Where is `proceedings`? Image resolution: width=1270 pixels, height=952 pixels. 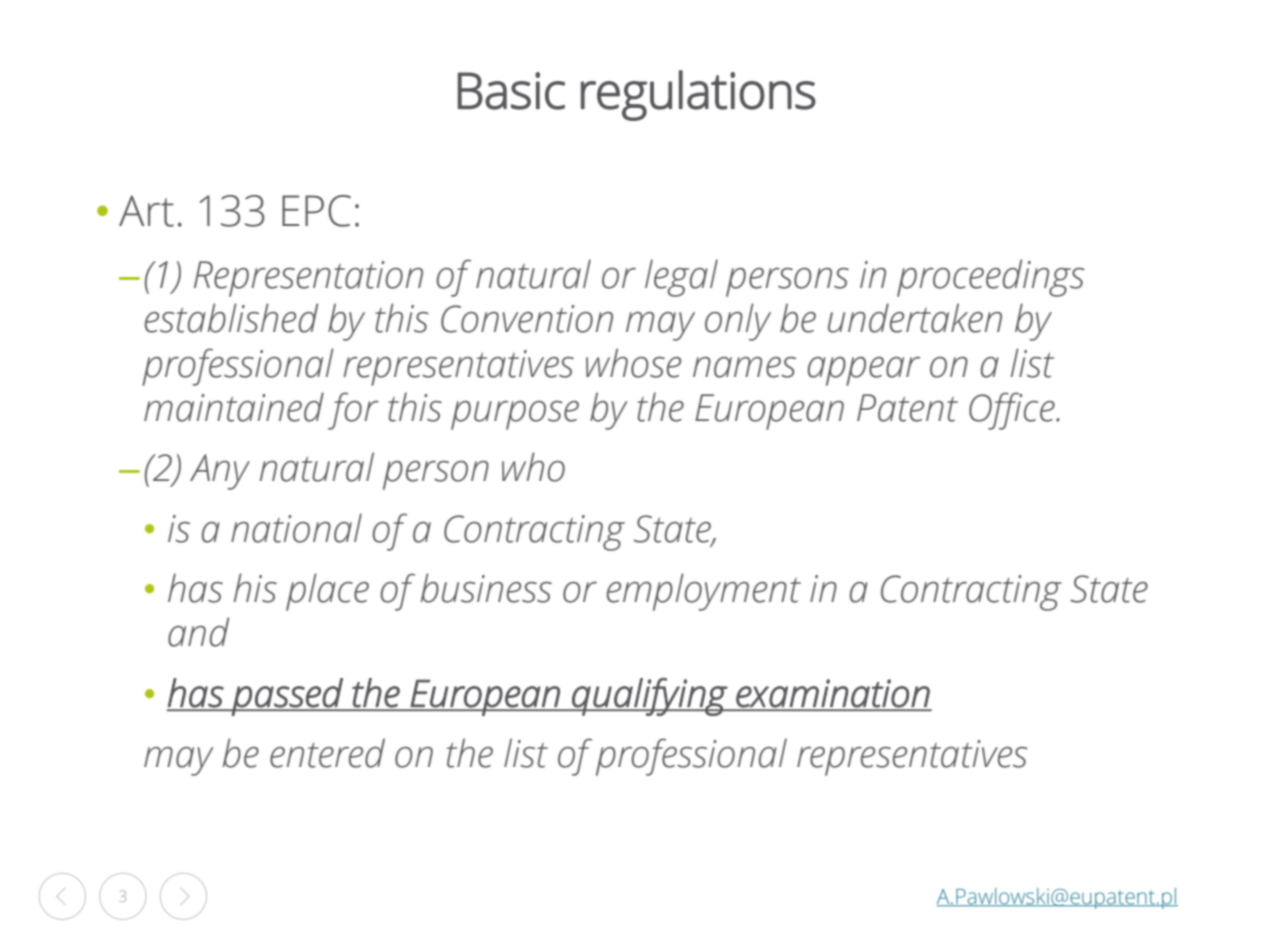 proceedings is located at coordinates (991, 278).
